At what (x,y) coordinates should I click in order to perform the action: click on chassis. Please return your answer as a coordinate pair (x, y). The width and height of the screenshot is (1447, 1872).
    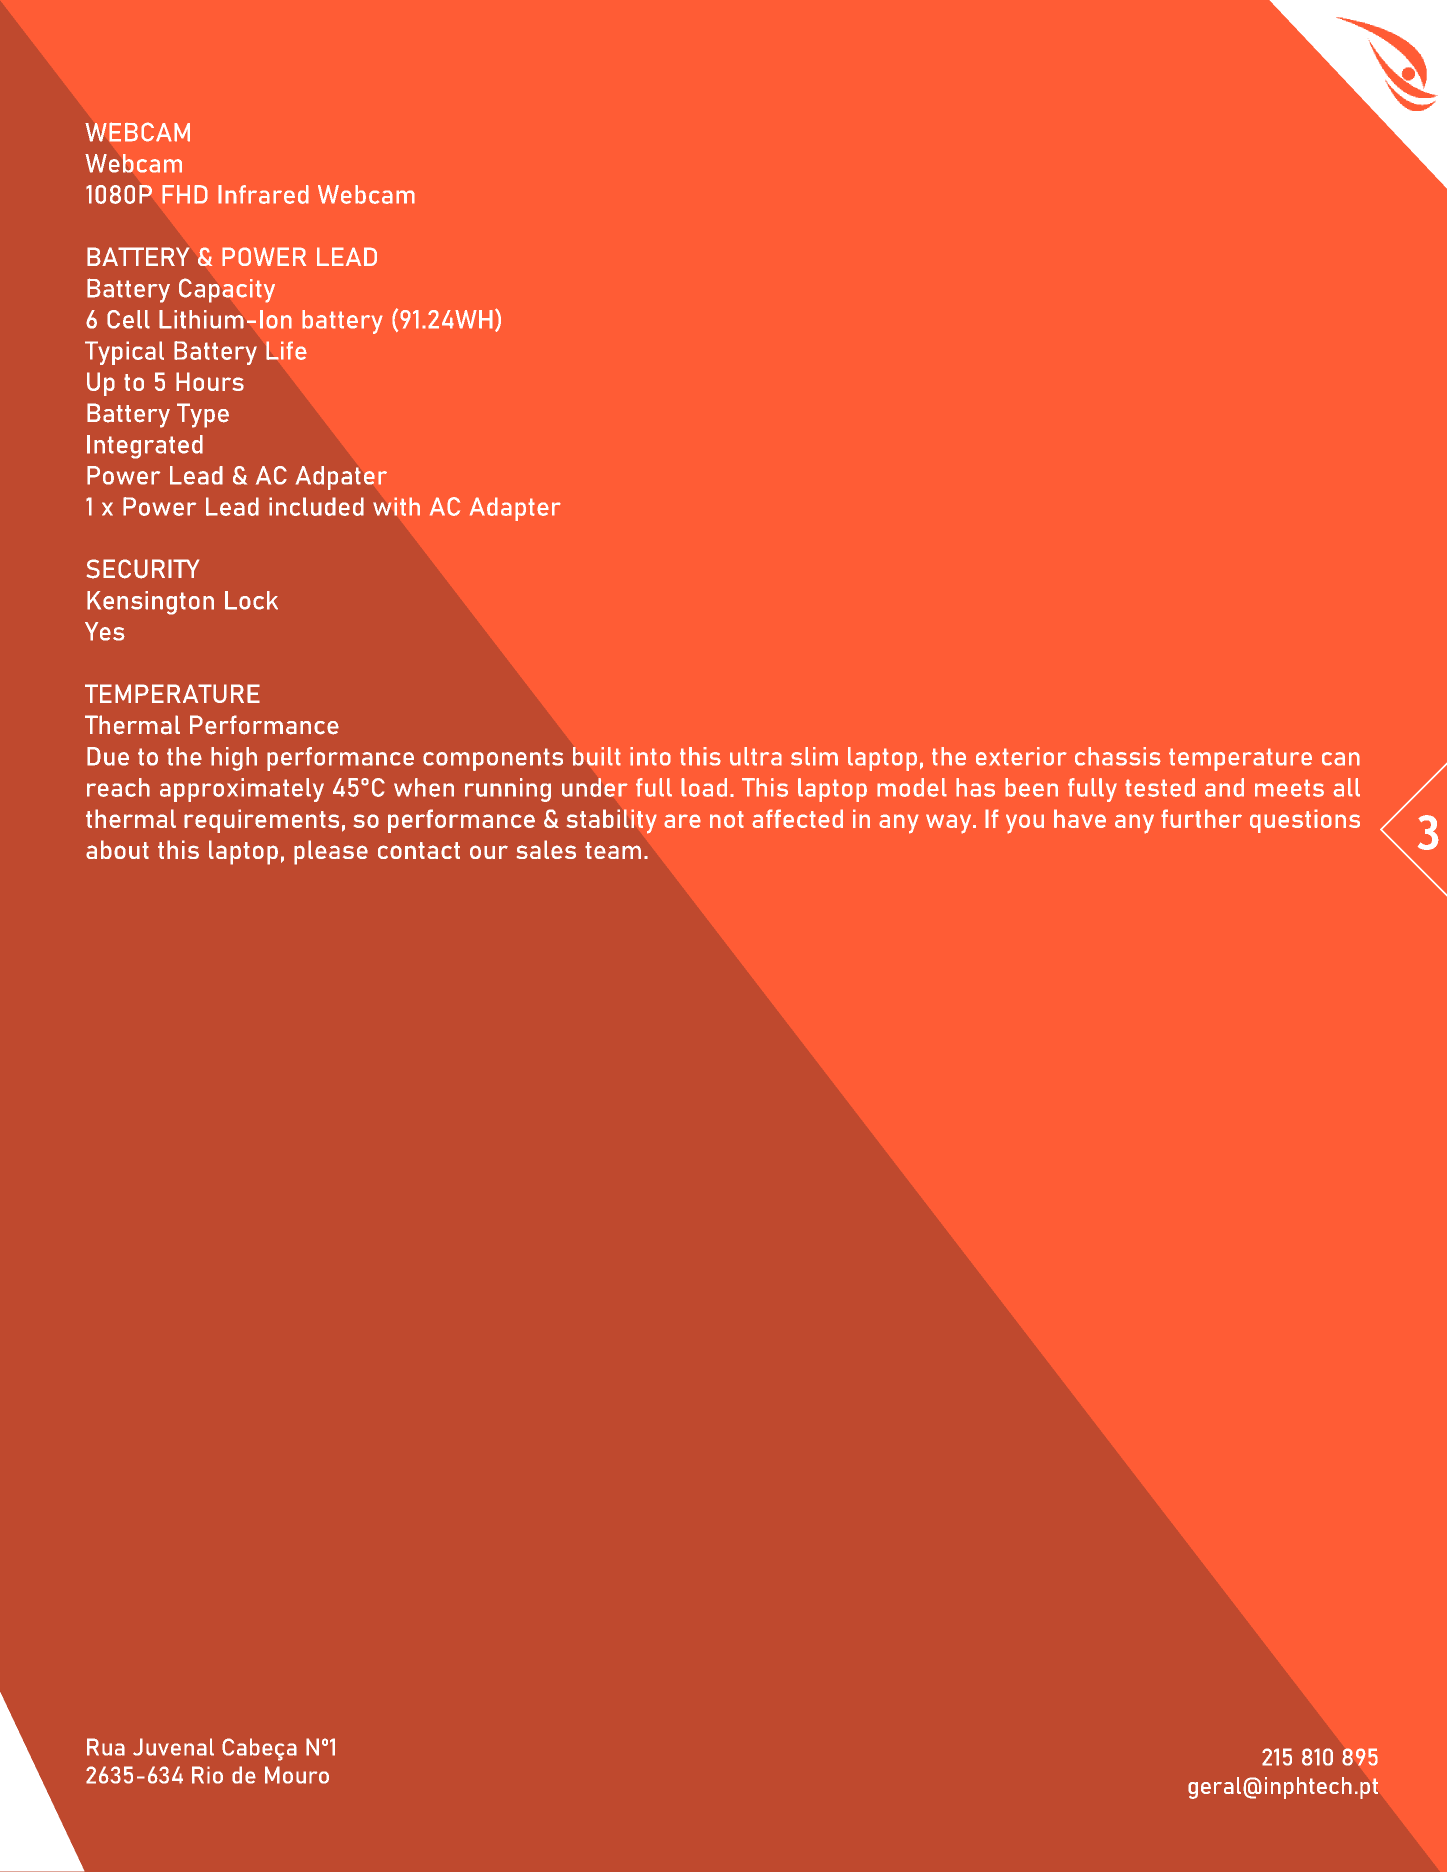
    Looking at the image, I should click on (1118, 756).
